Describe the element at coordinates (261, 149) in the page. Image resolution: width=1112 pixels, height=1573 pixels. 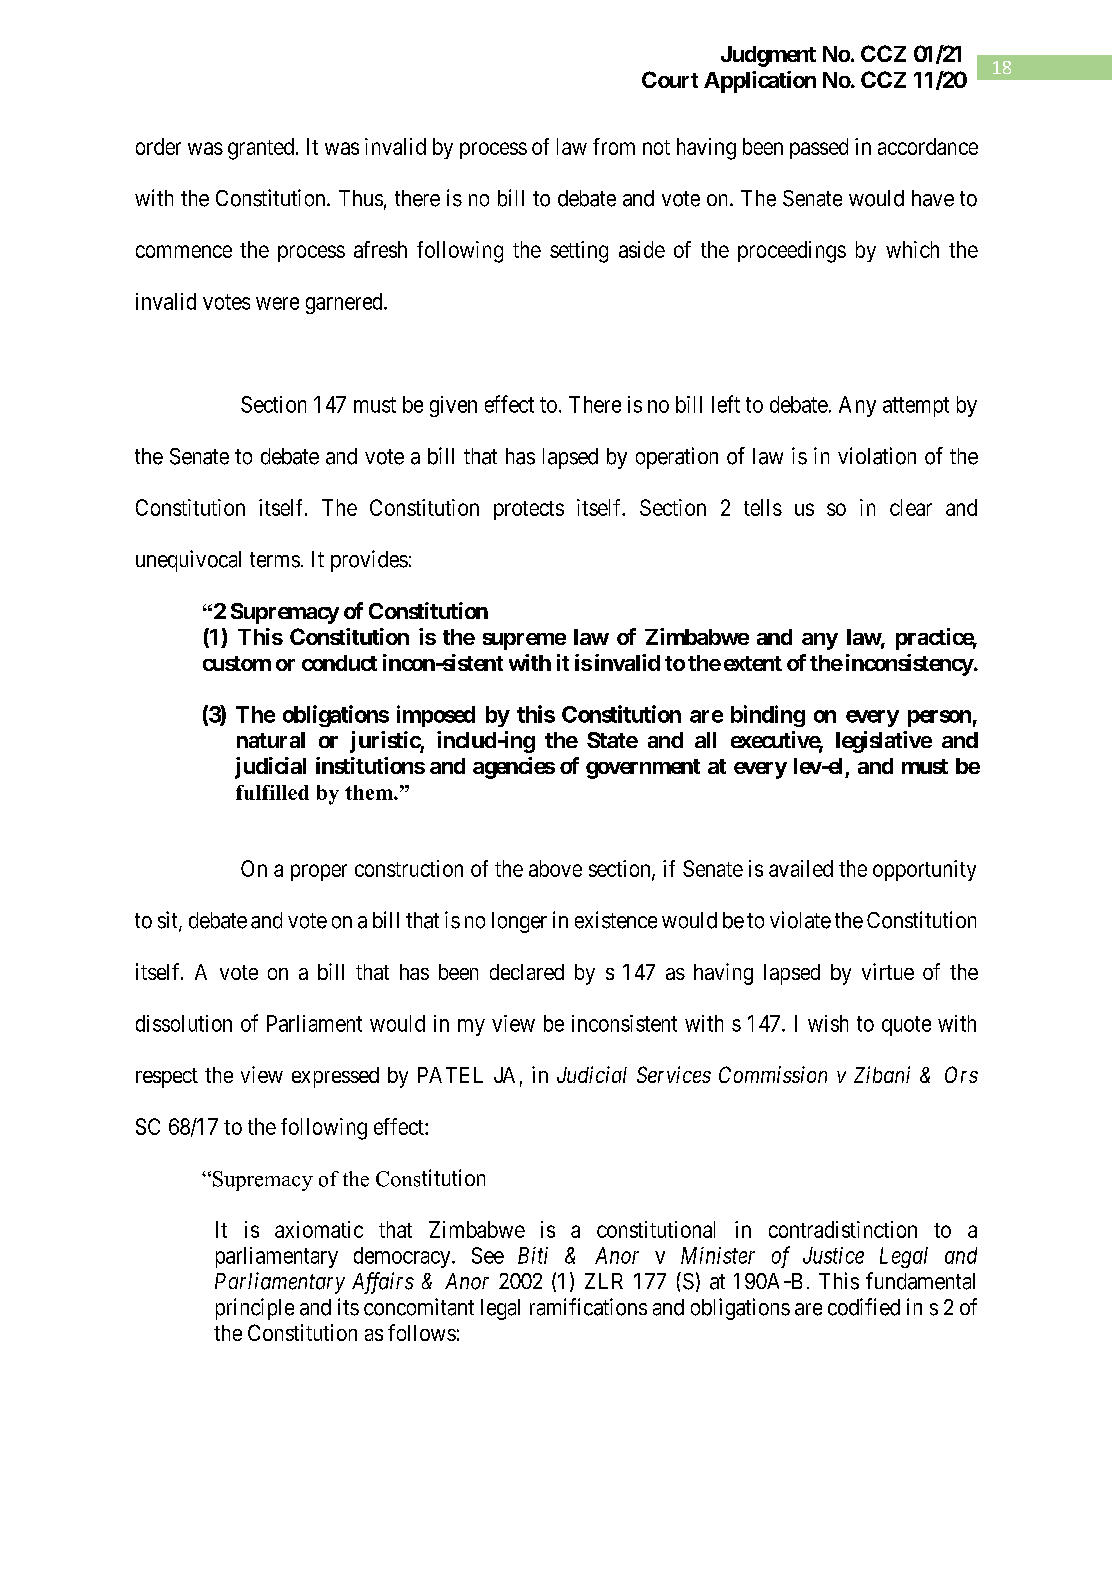
I see `granted` at that location.
